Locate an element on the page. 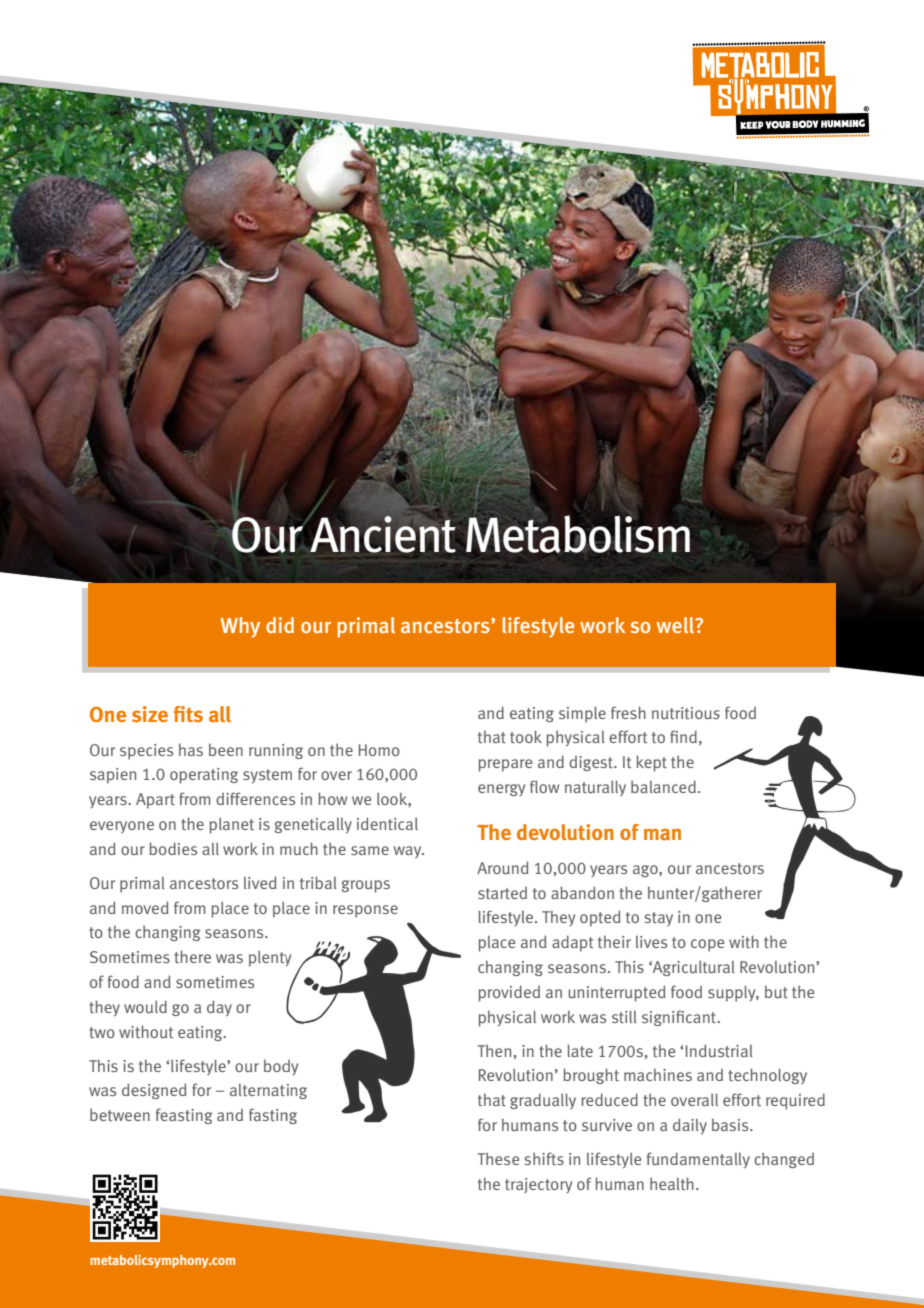 This page has height=1308, width=924. bodies is located at coordinates (173, 848).
